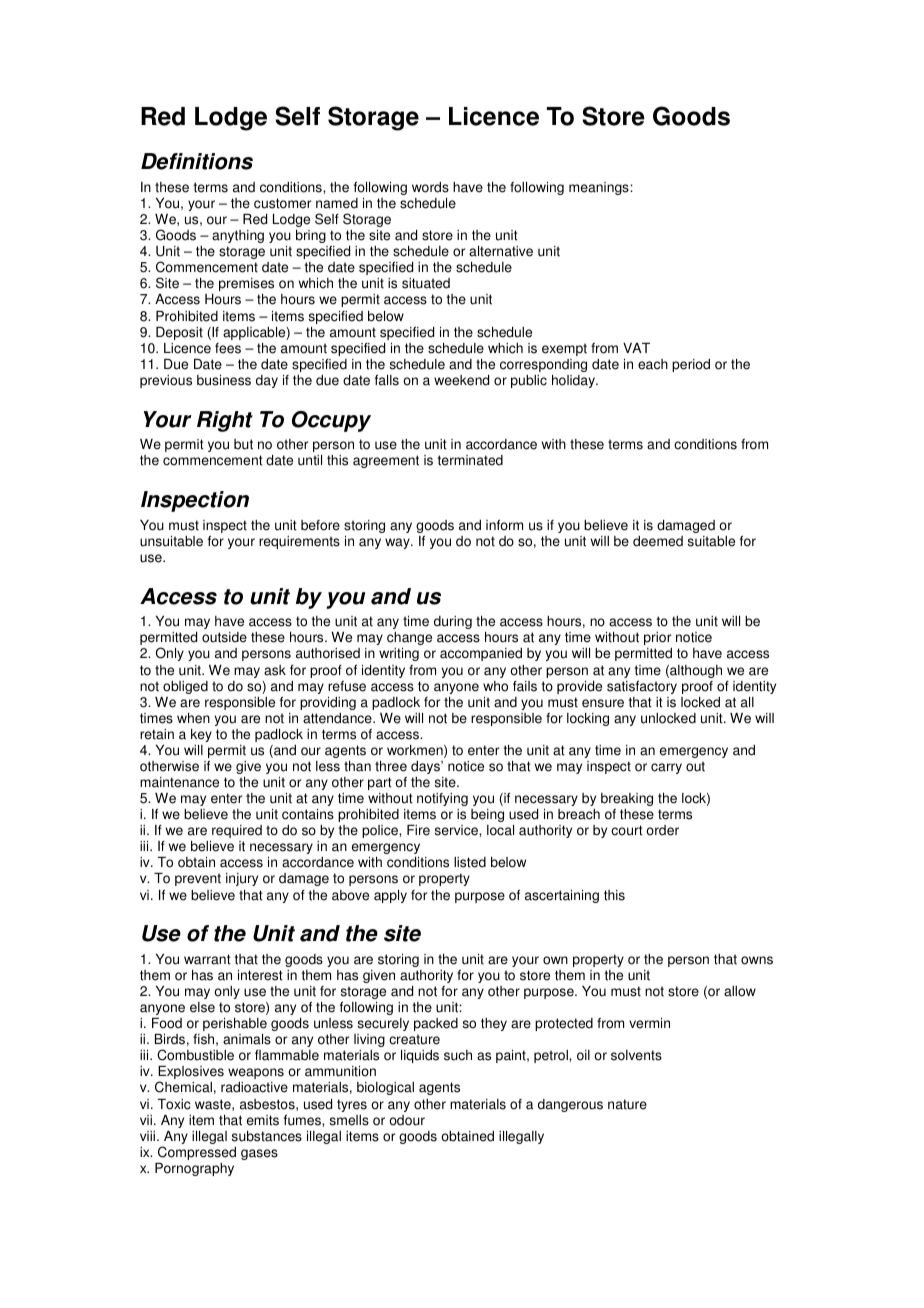  What do you see at coordinates (627, 1104) in the screenshot?
I see `nature` at bounding box center [627, 1104].
